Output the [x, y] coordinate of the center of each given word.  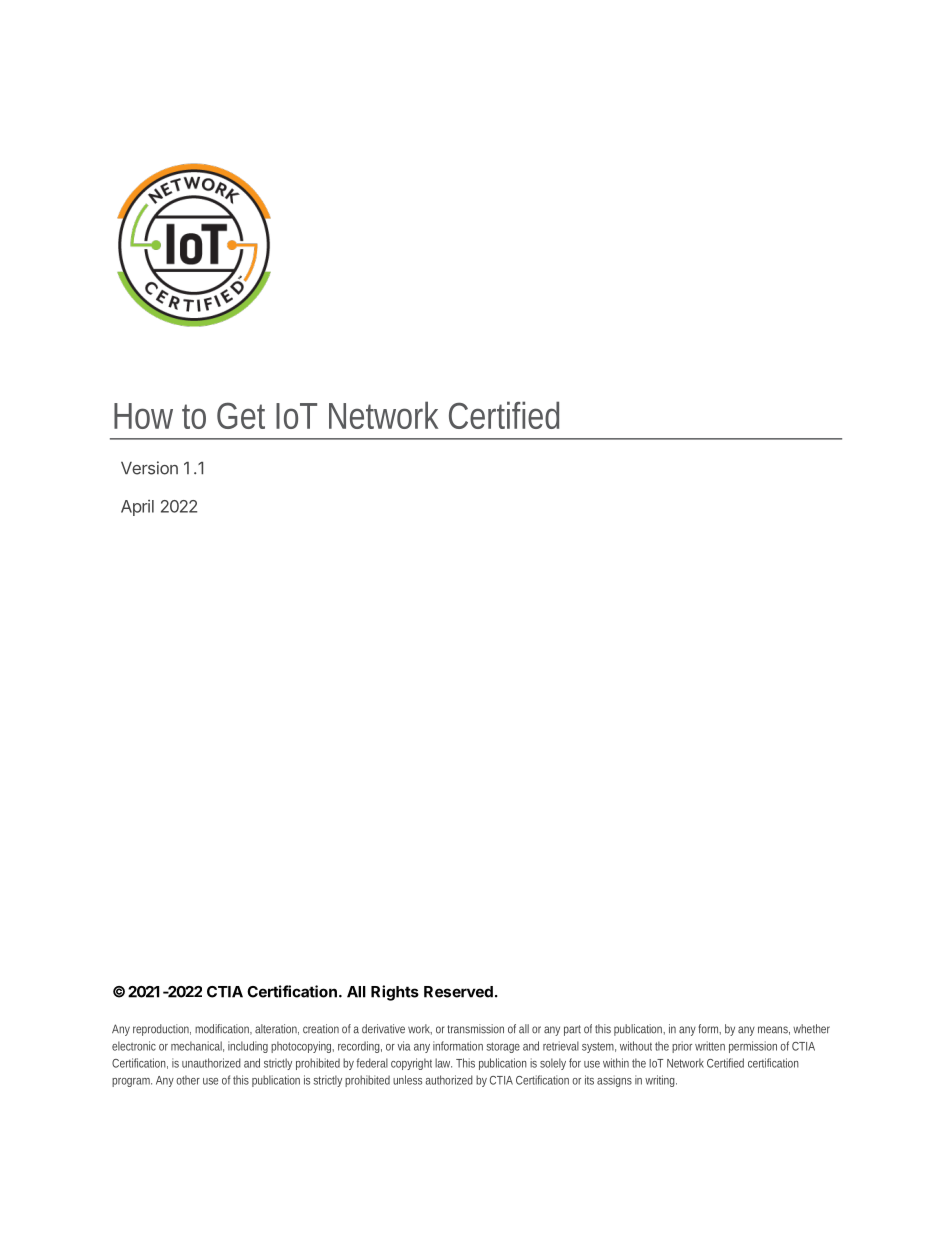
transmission [475, 1029]
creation [321, 1029]
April [137, 508]
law [443, 1063]
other [188, 1080]
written [710, 1046]
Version [149, 468]
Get [241, 415]
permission [753, 1047]
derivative [383, 1029]
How [143, 416]
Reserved [458, 992]
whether [811, 1029]
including [248, 1047]
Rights [395, 993]
